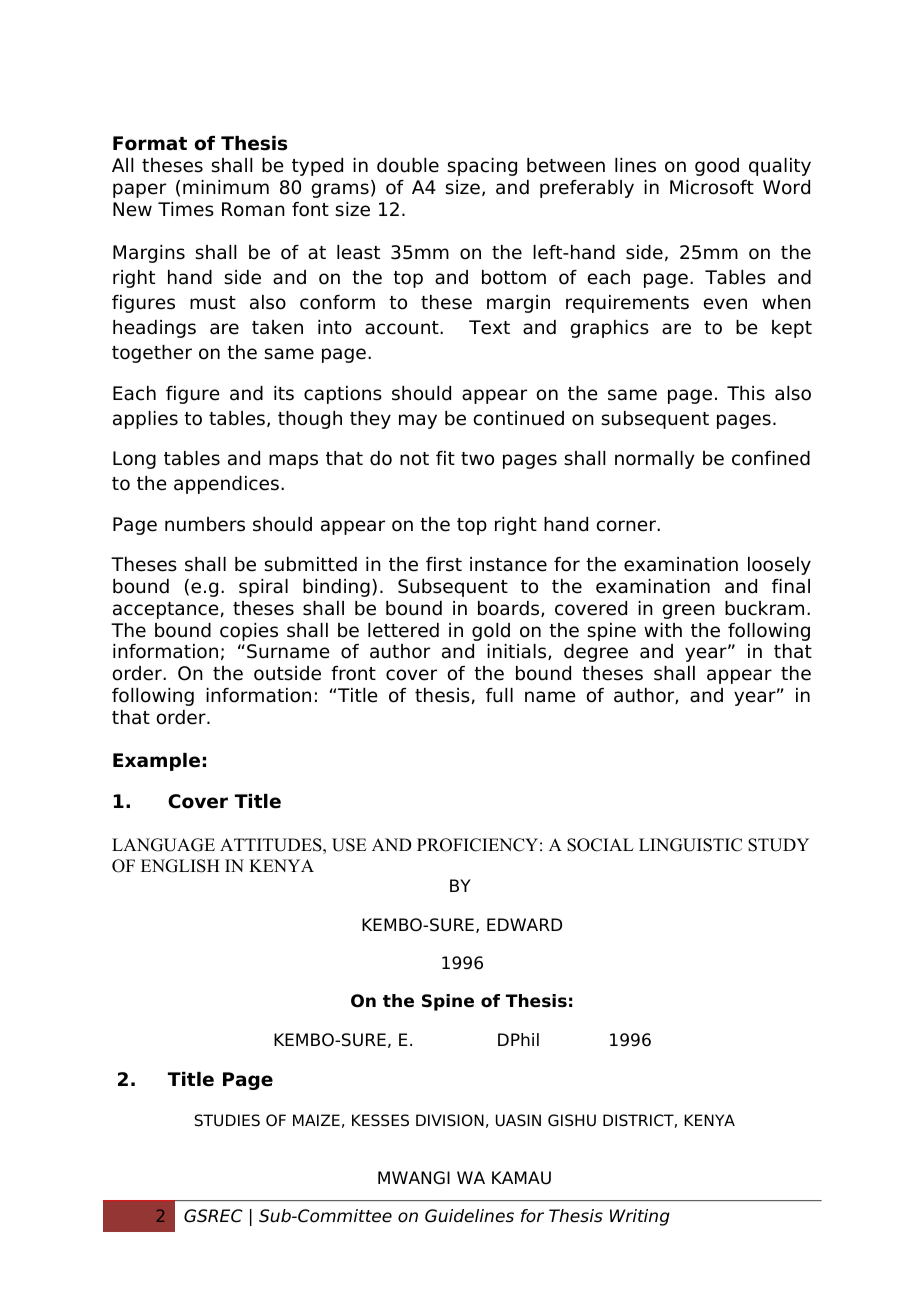 The image size is (924, 1308). I want to click on copies, so click(249, 632).
